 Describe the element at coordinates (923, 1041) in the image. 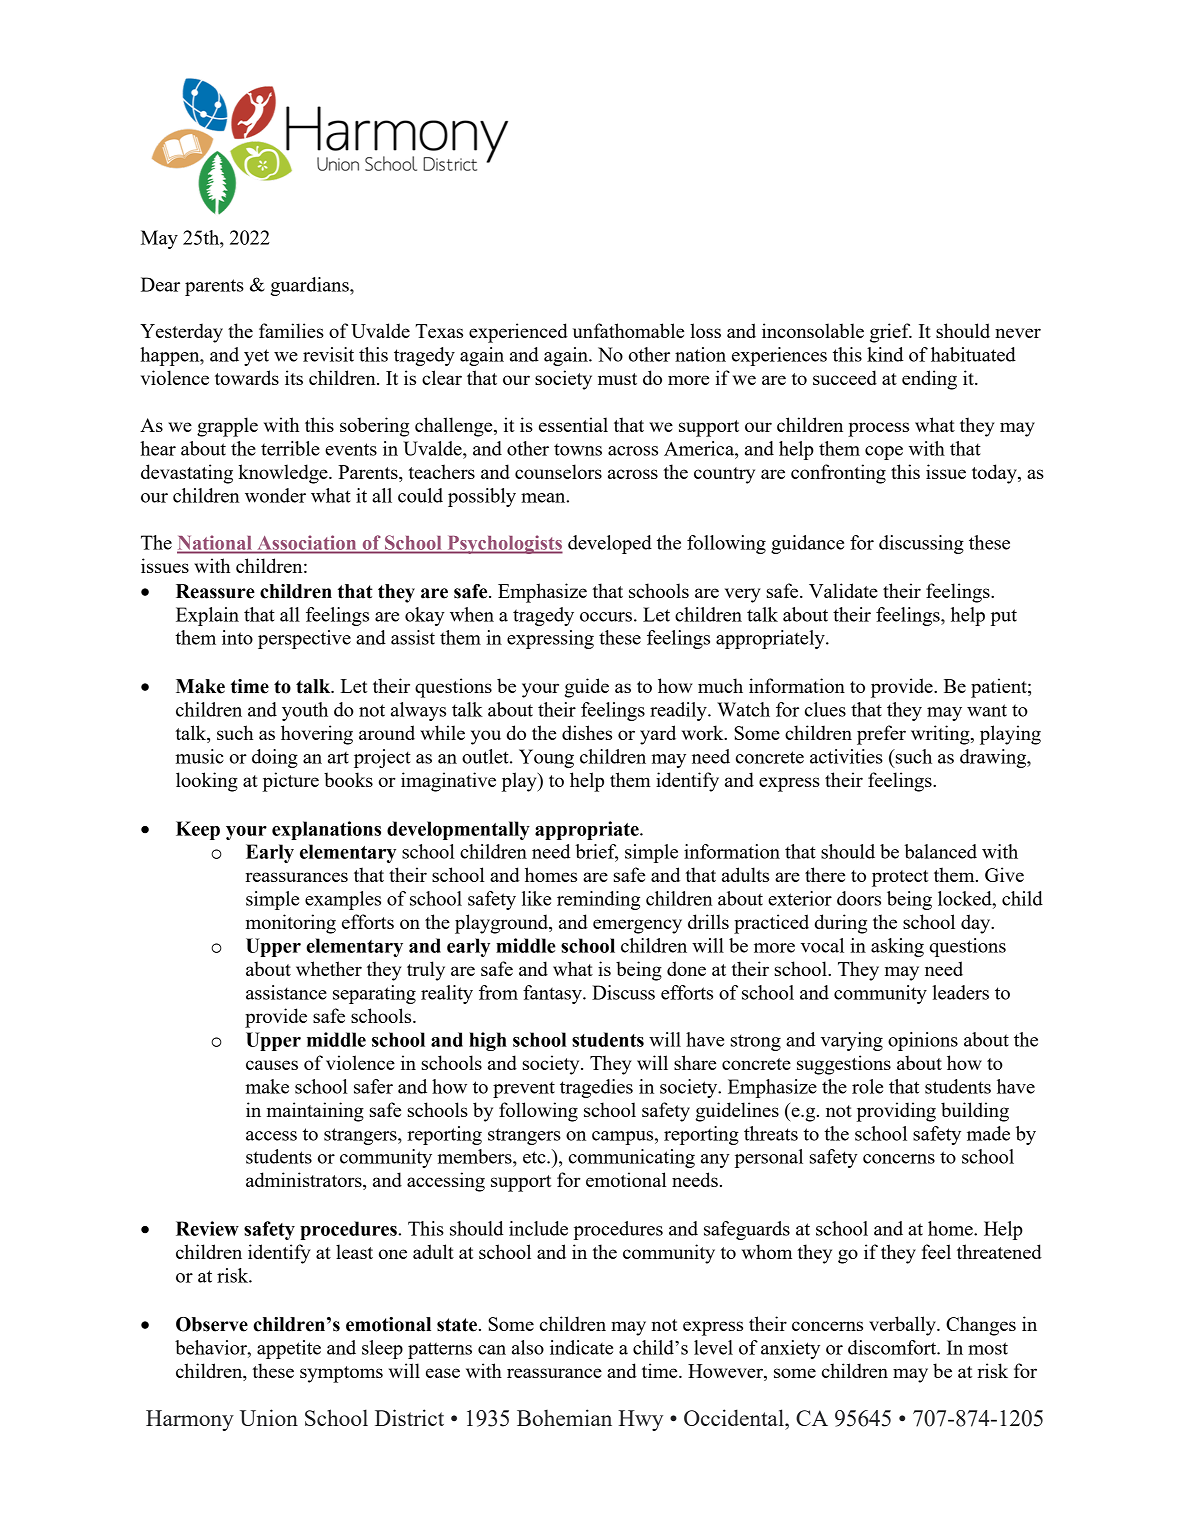

I see `opinions` at that location.
